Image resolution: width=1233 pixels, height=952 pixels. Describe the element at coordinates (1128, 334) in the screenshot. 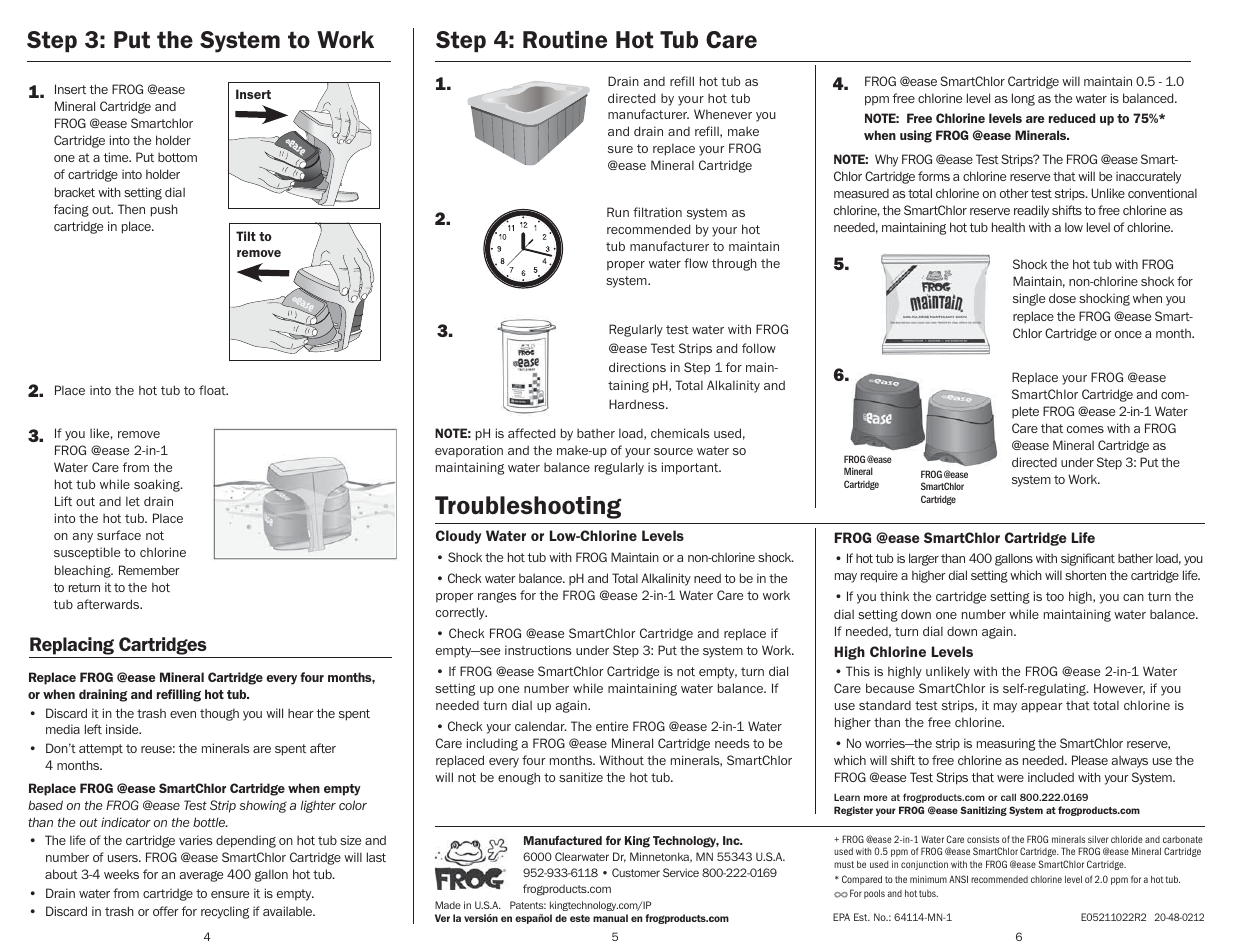

I see `once` at that location.
